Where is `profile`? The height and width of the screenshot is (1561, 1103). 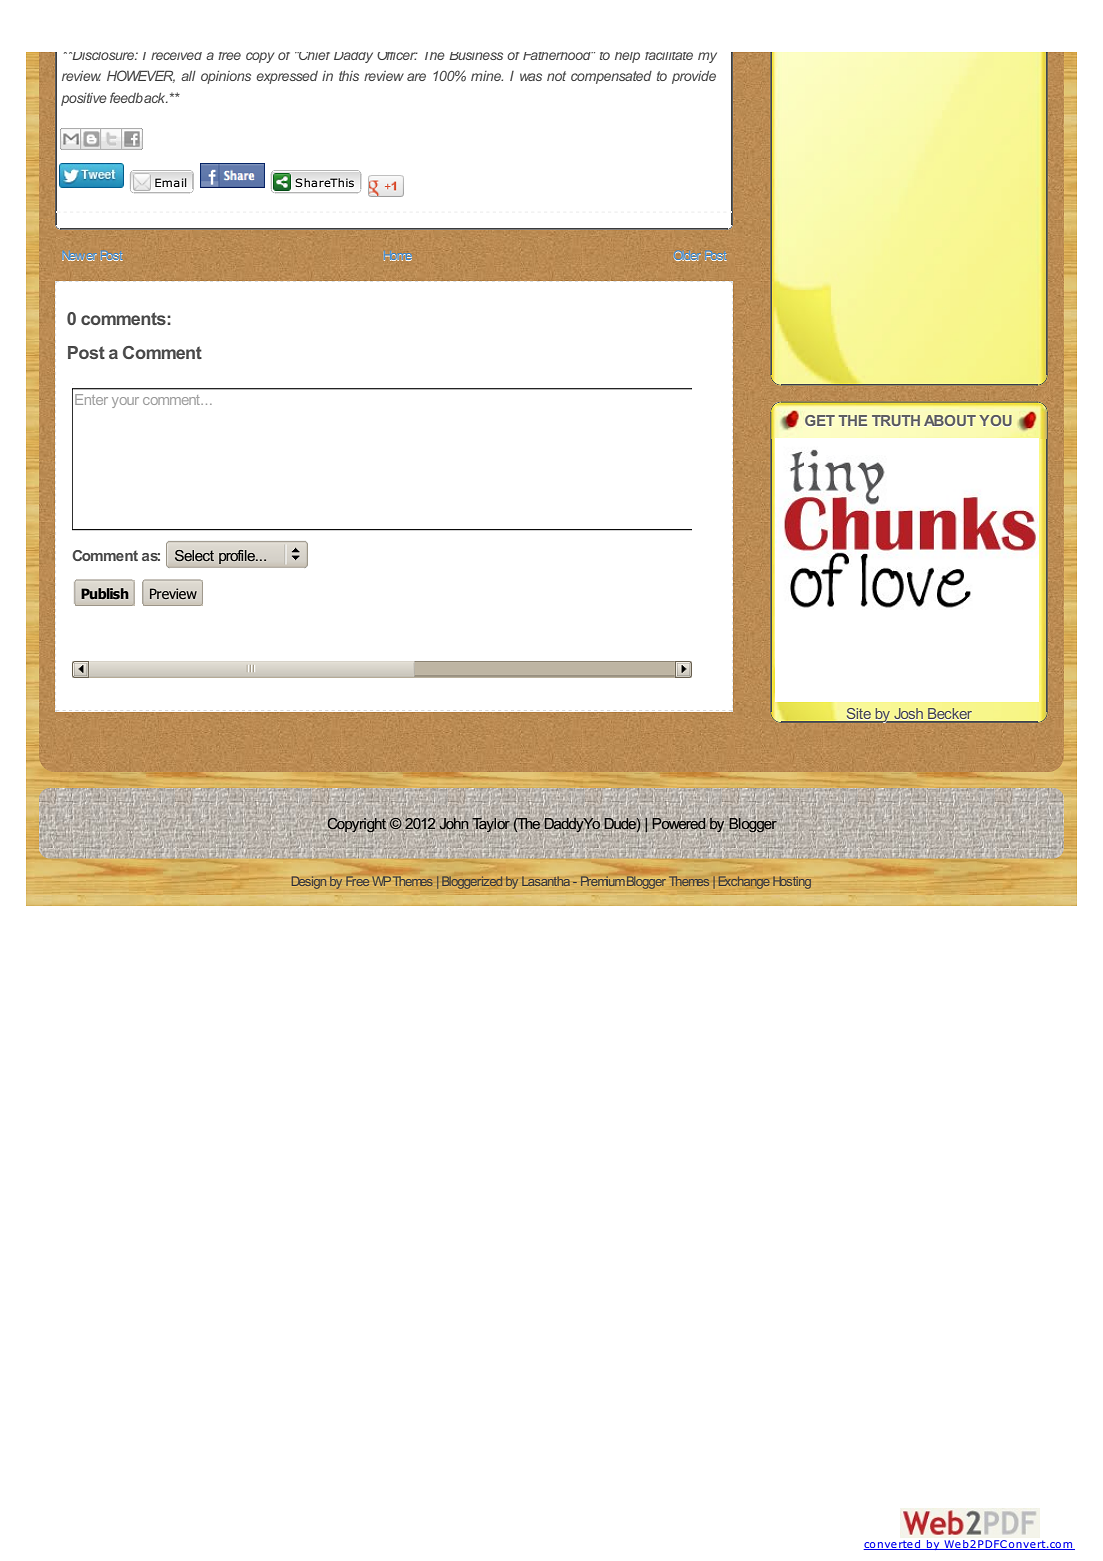 profile is located at coordinates (238, 557).
